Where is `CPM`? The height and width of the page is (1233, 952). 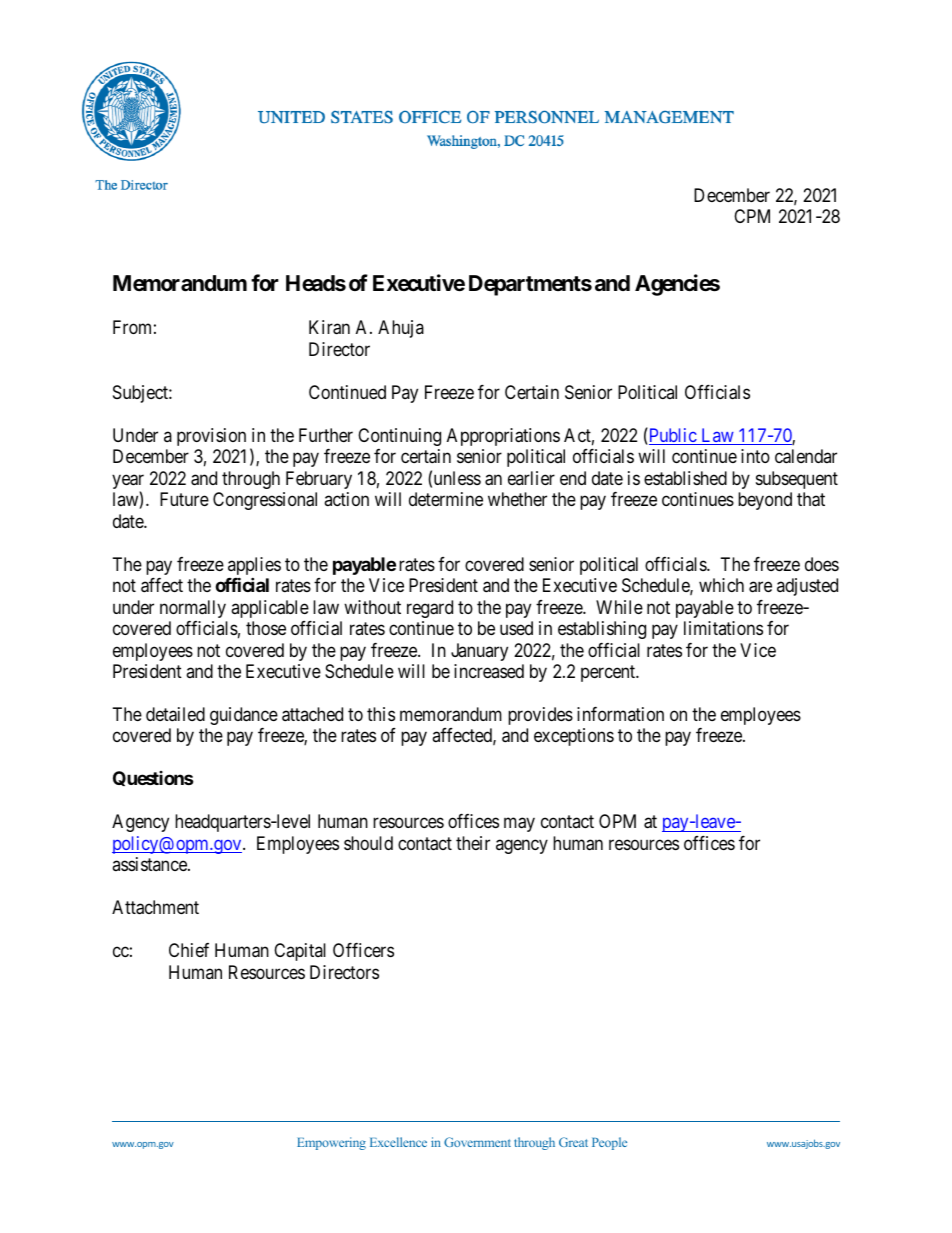
CPM is located at coordinates (752, 216).
